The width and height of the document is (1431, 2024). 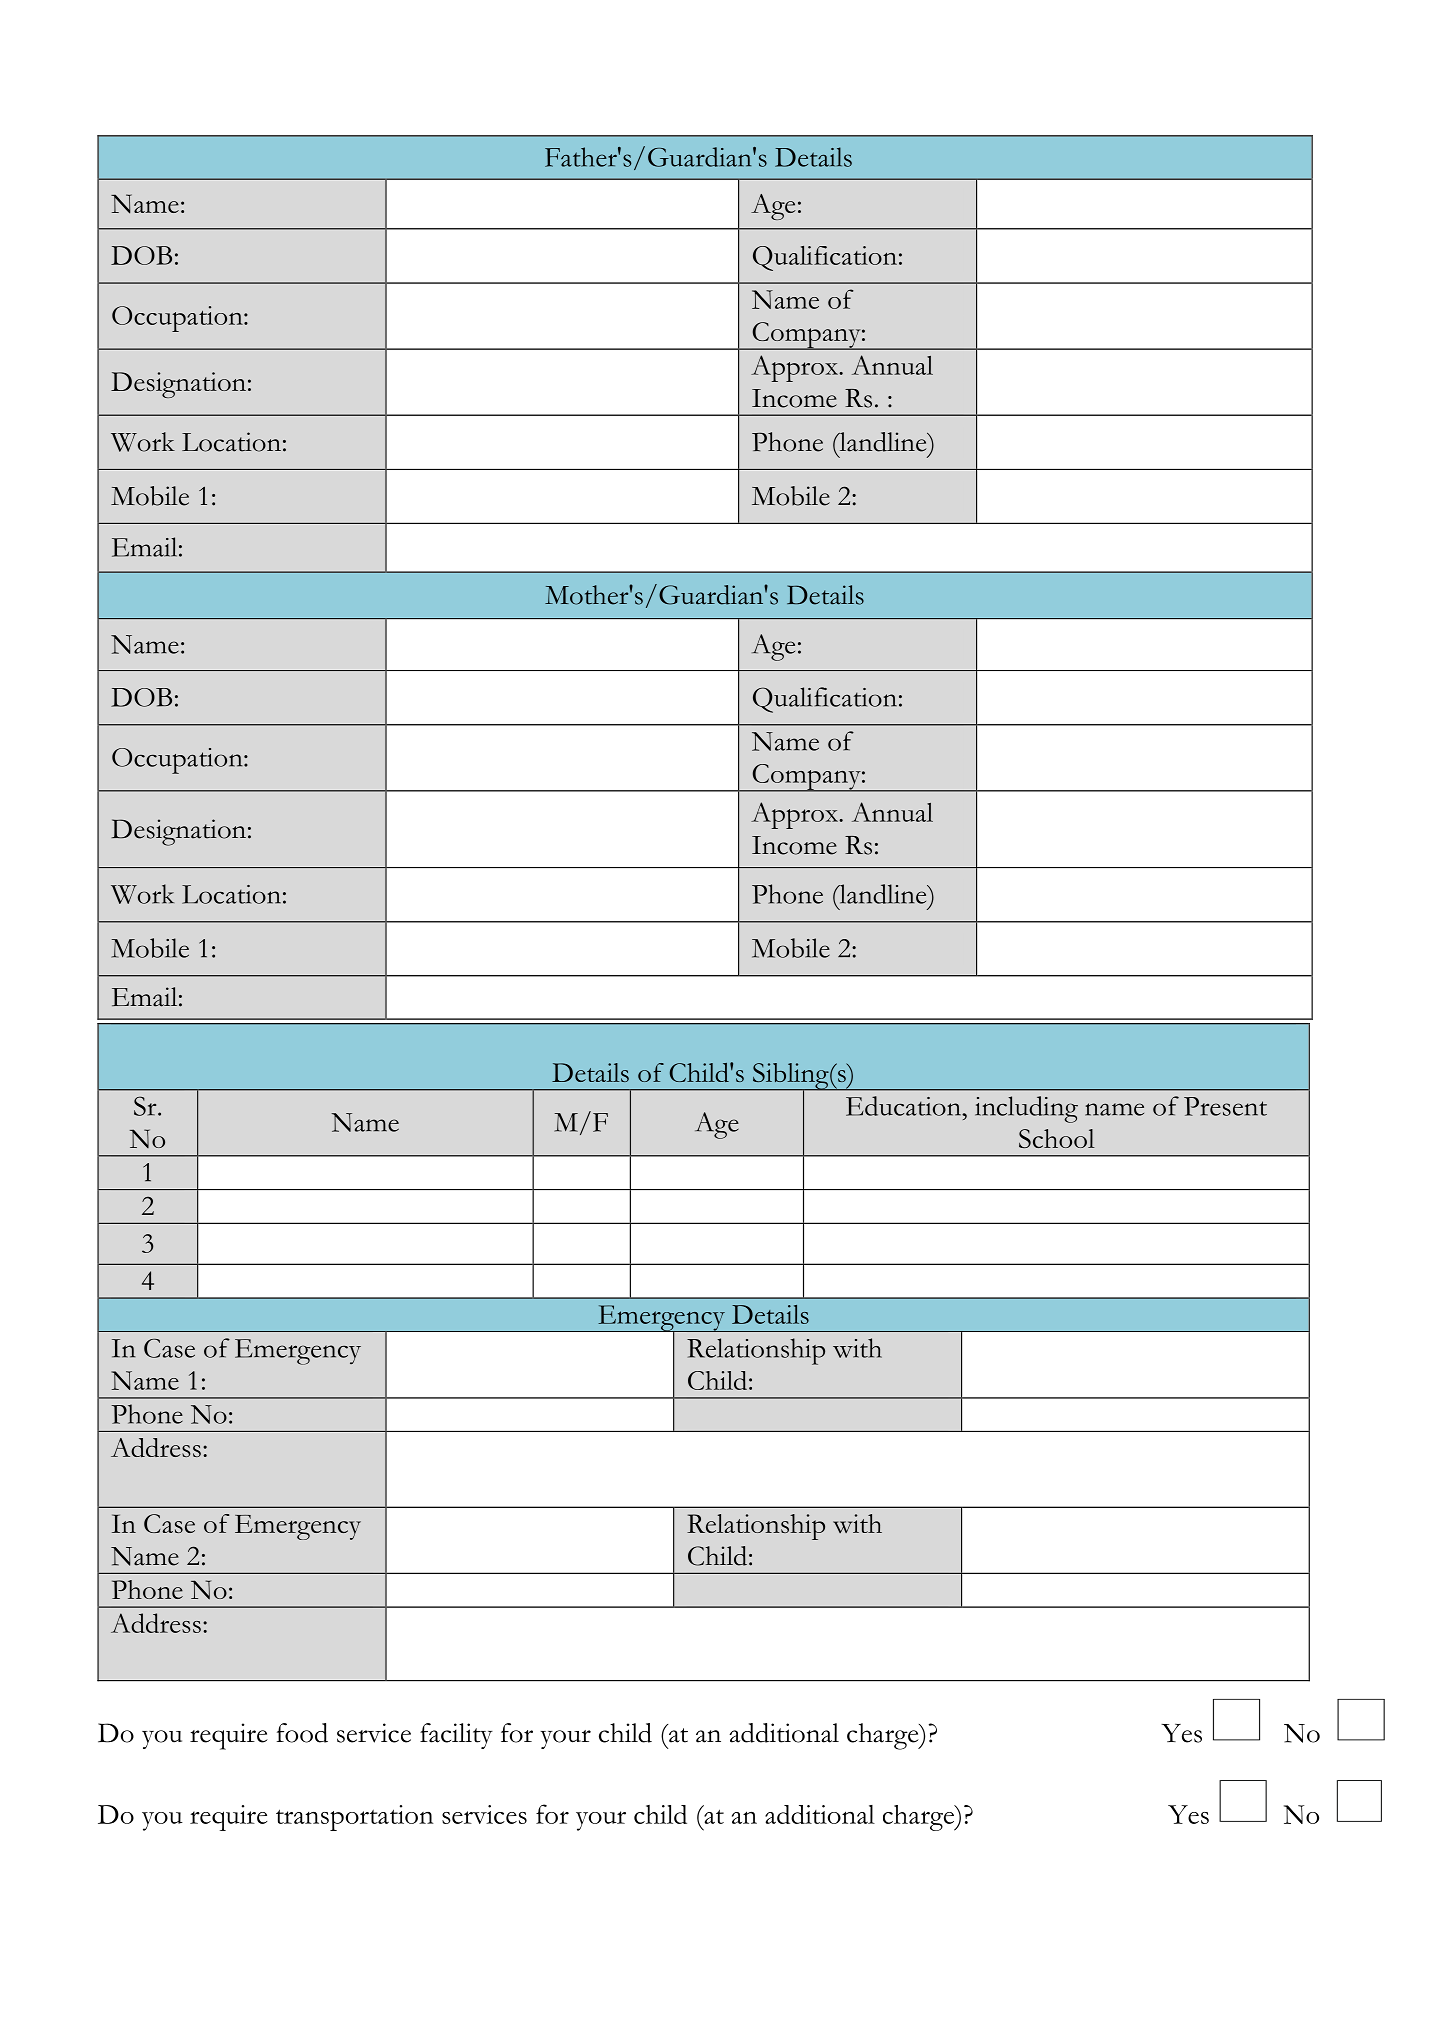 I want to click on including, so click(x=1026, y=1109).
